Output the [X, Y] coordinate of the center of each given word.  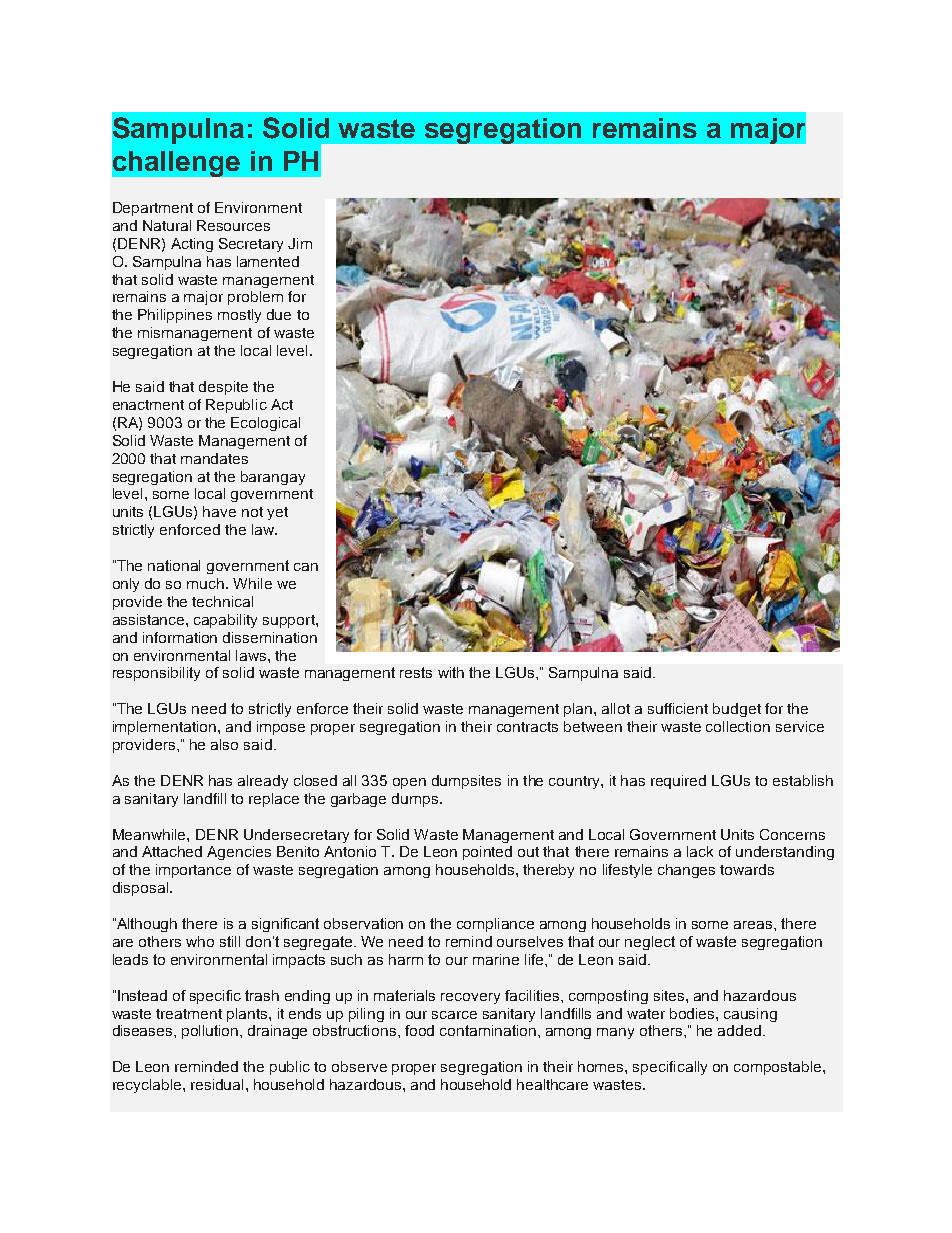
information [180, 637]
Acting [192, 245]
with [451, 672]
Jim [300, 243]
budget [737, 710]
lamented [268, 261]
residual [217, 1084]
